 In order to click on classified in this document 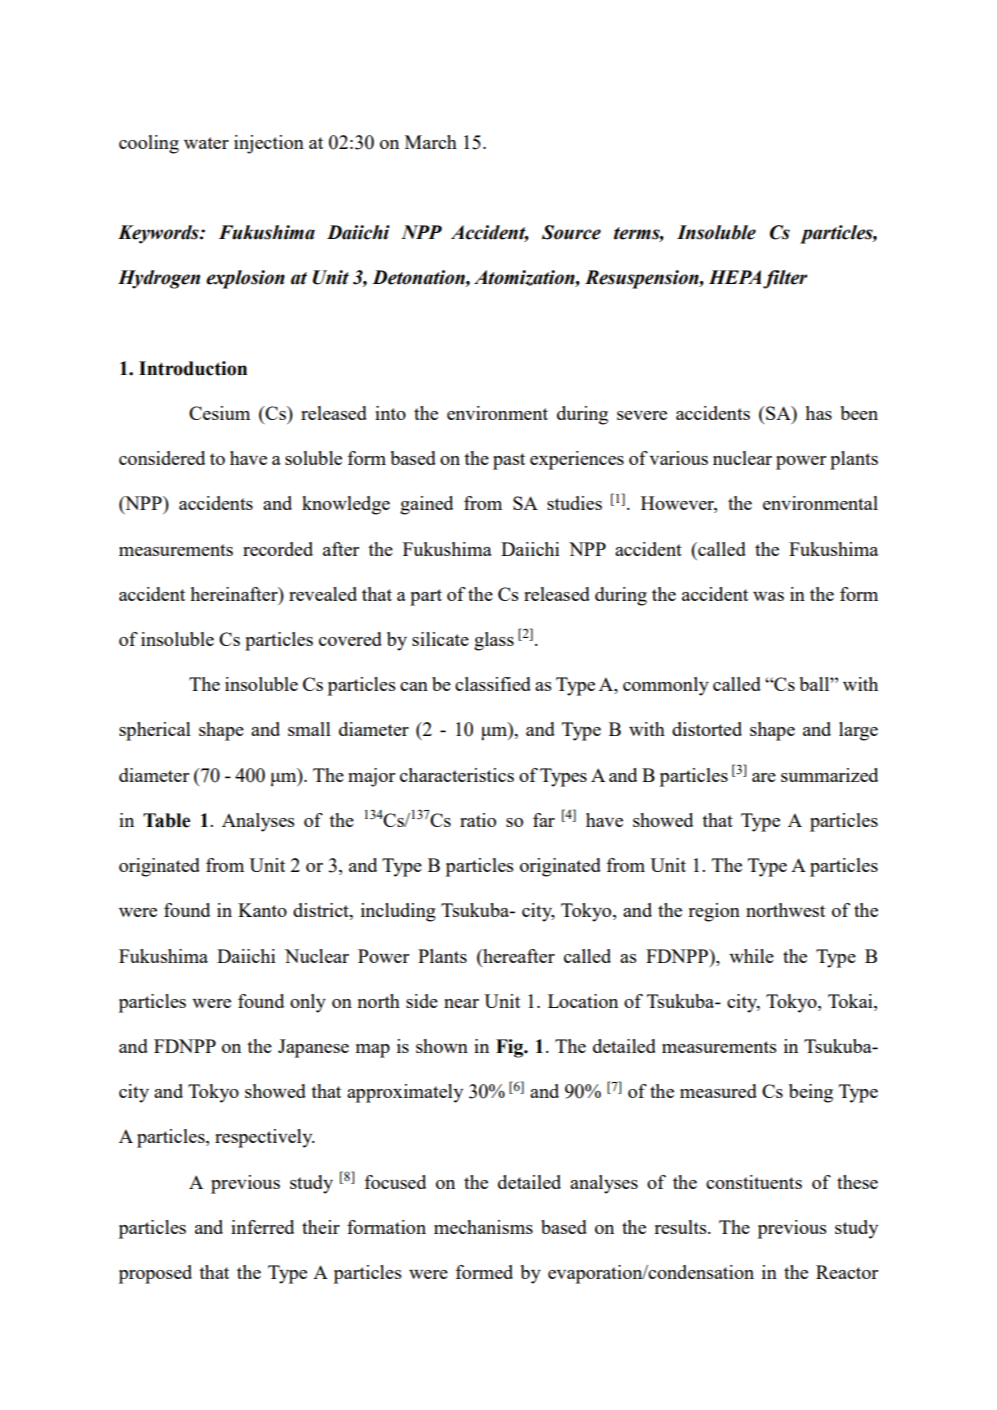, I will do `click(493, 684)`.
